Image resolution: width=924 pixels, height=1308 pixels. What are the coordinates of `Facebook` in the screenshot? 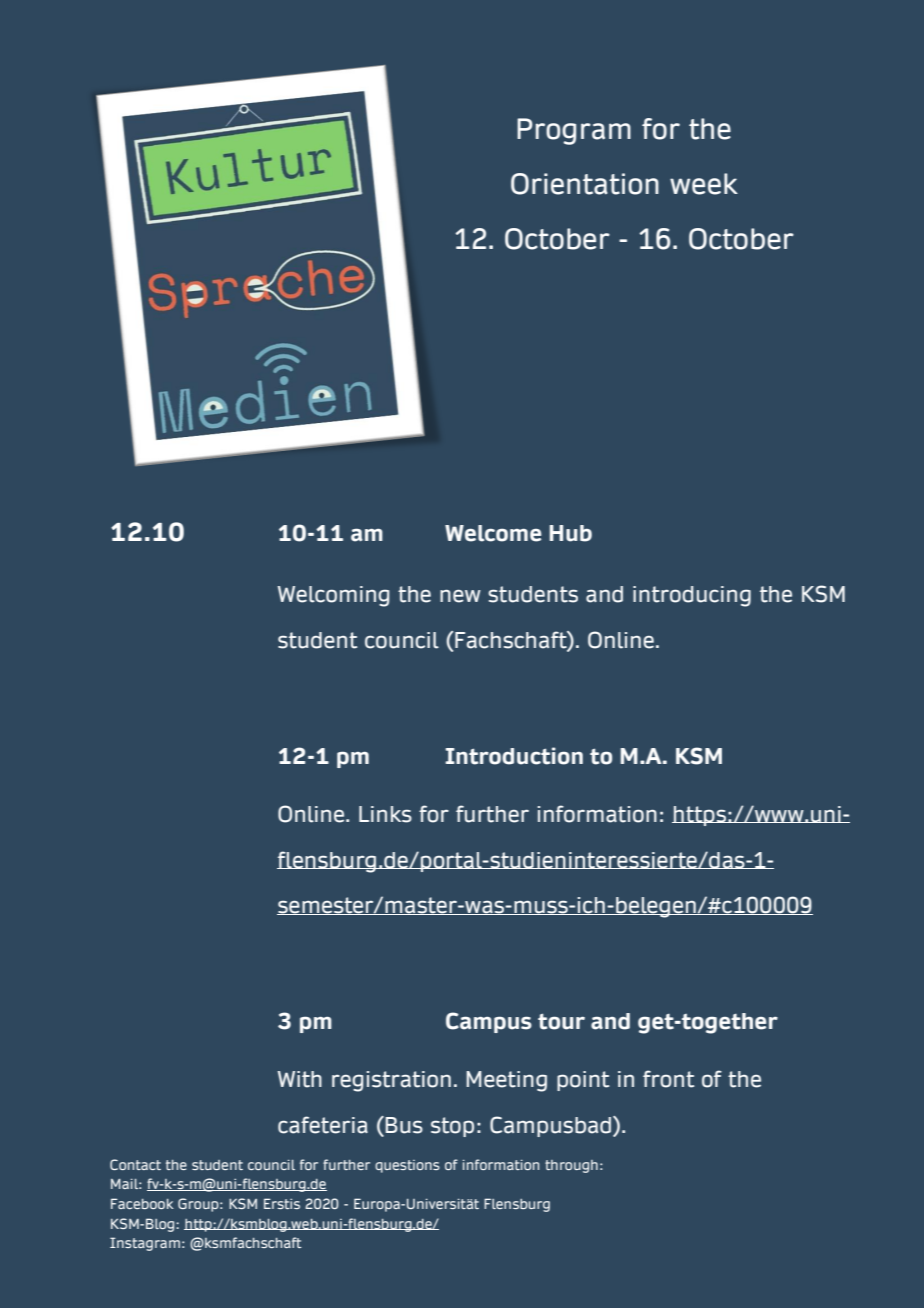 It's located at (142, 1203).
